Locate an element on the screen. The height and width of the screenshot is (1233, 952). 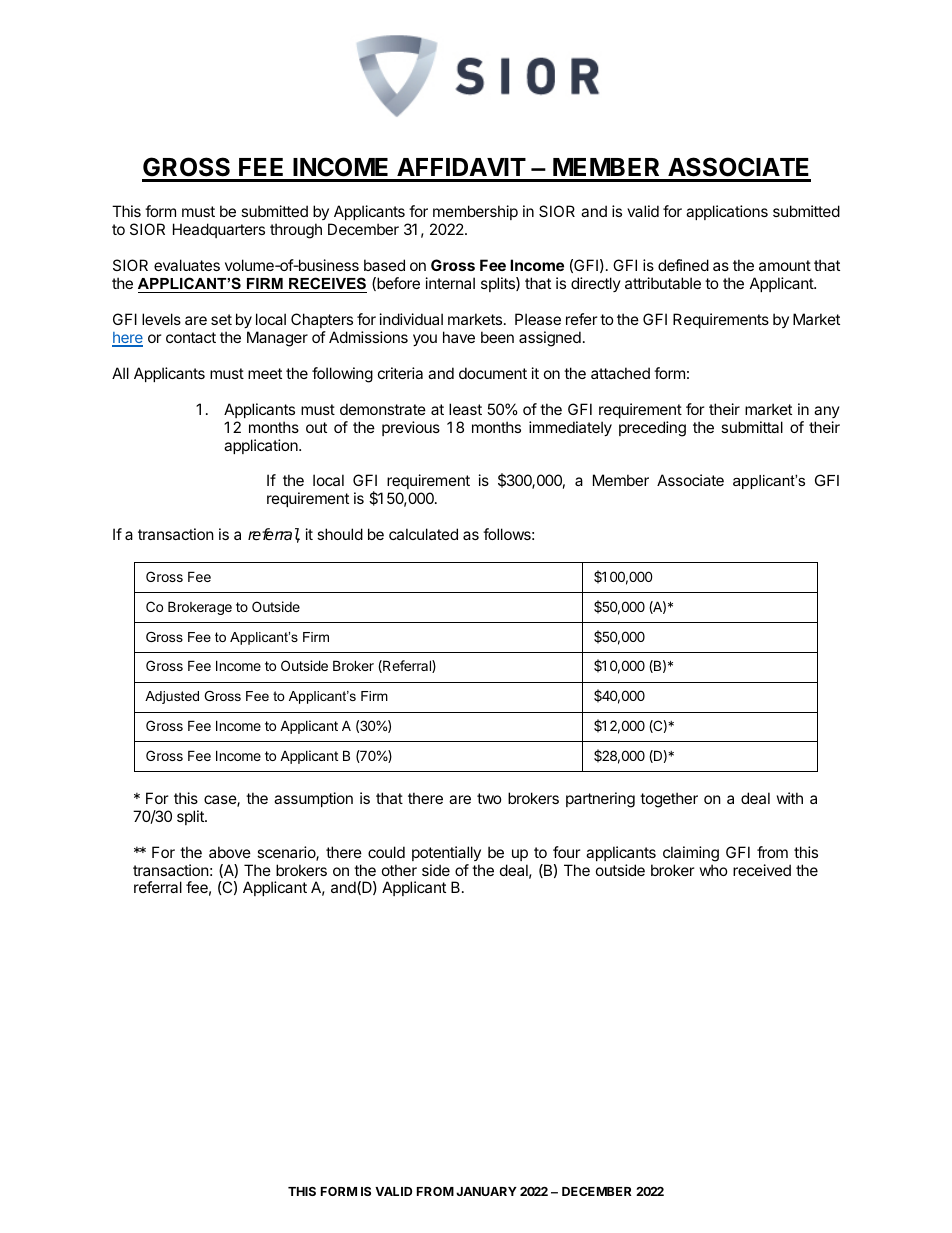
potentially is located at coordinates (446, 853).
